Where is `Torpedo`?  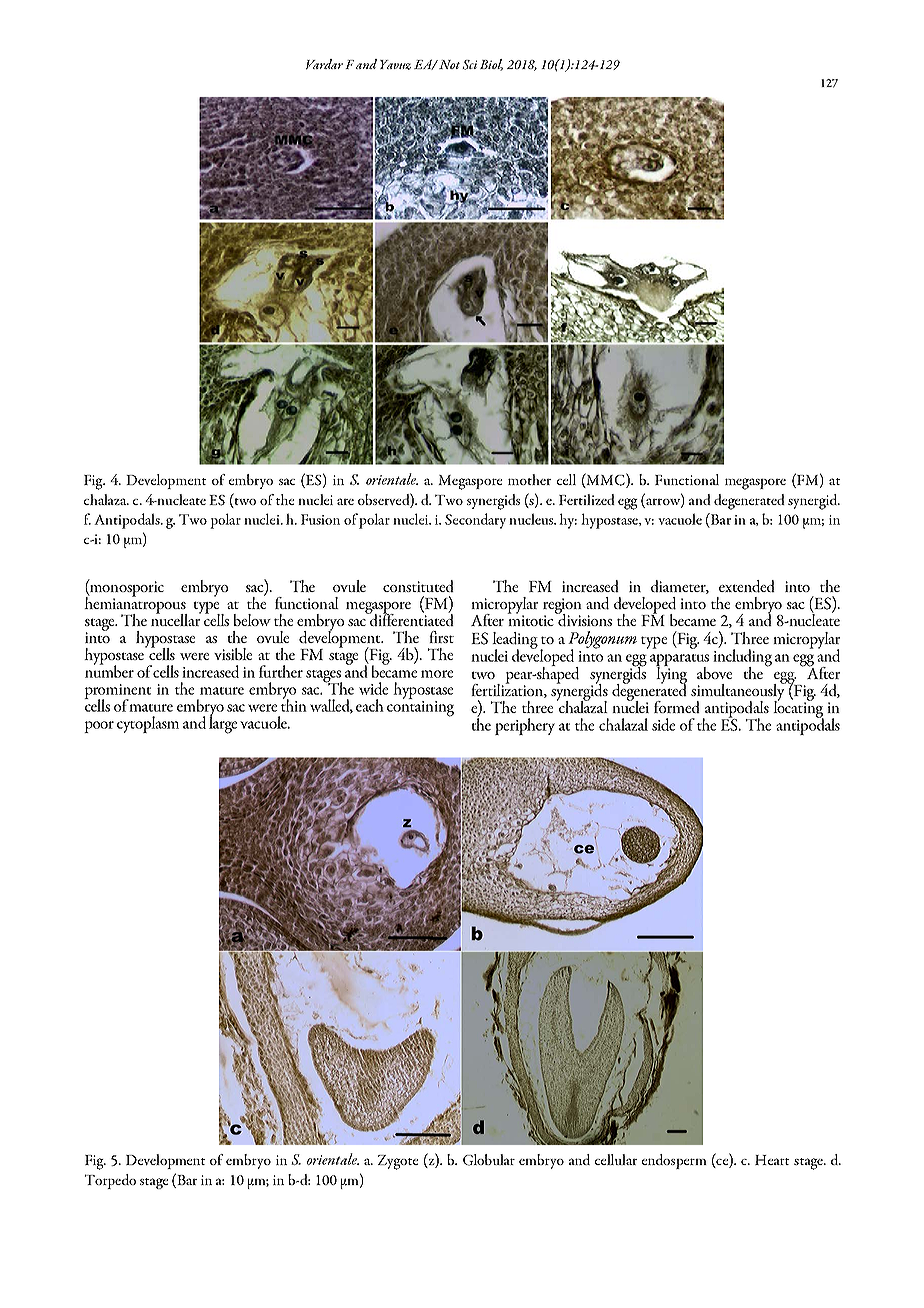 Torpedo is located at coordinates (110, 1181).
